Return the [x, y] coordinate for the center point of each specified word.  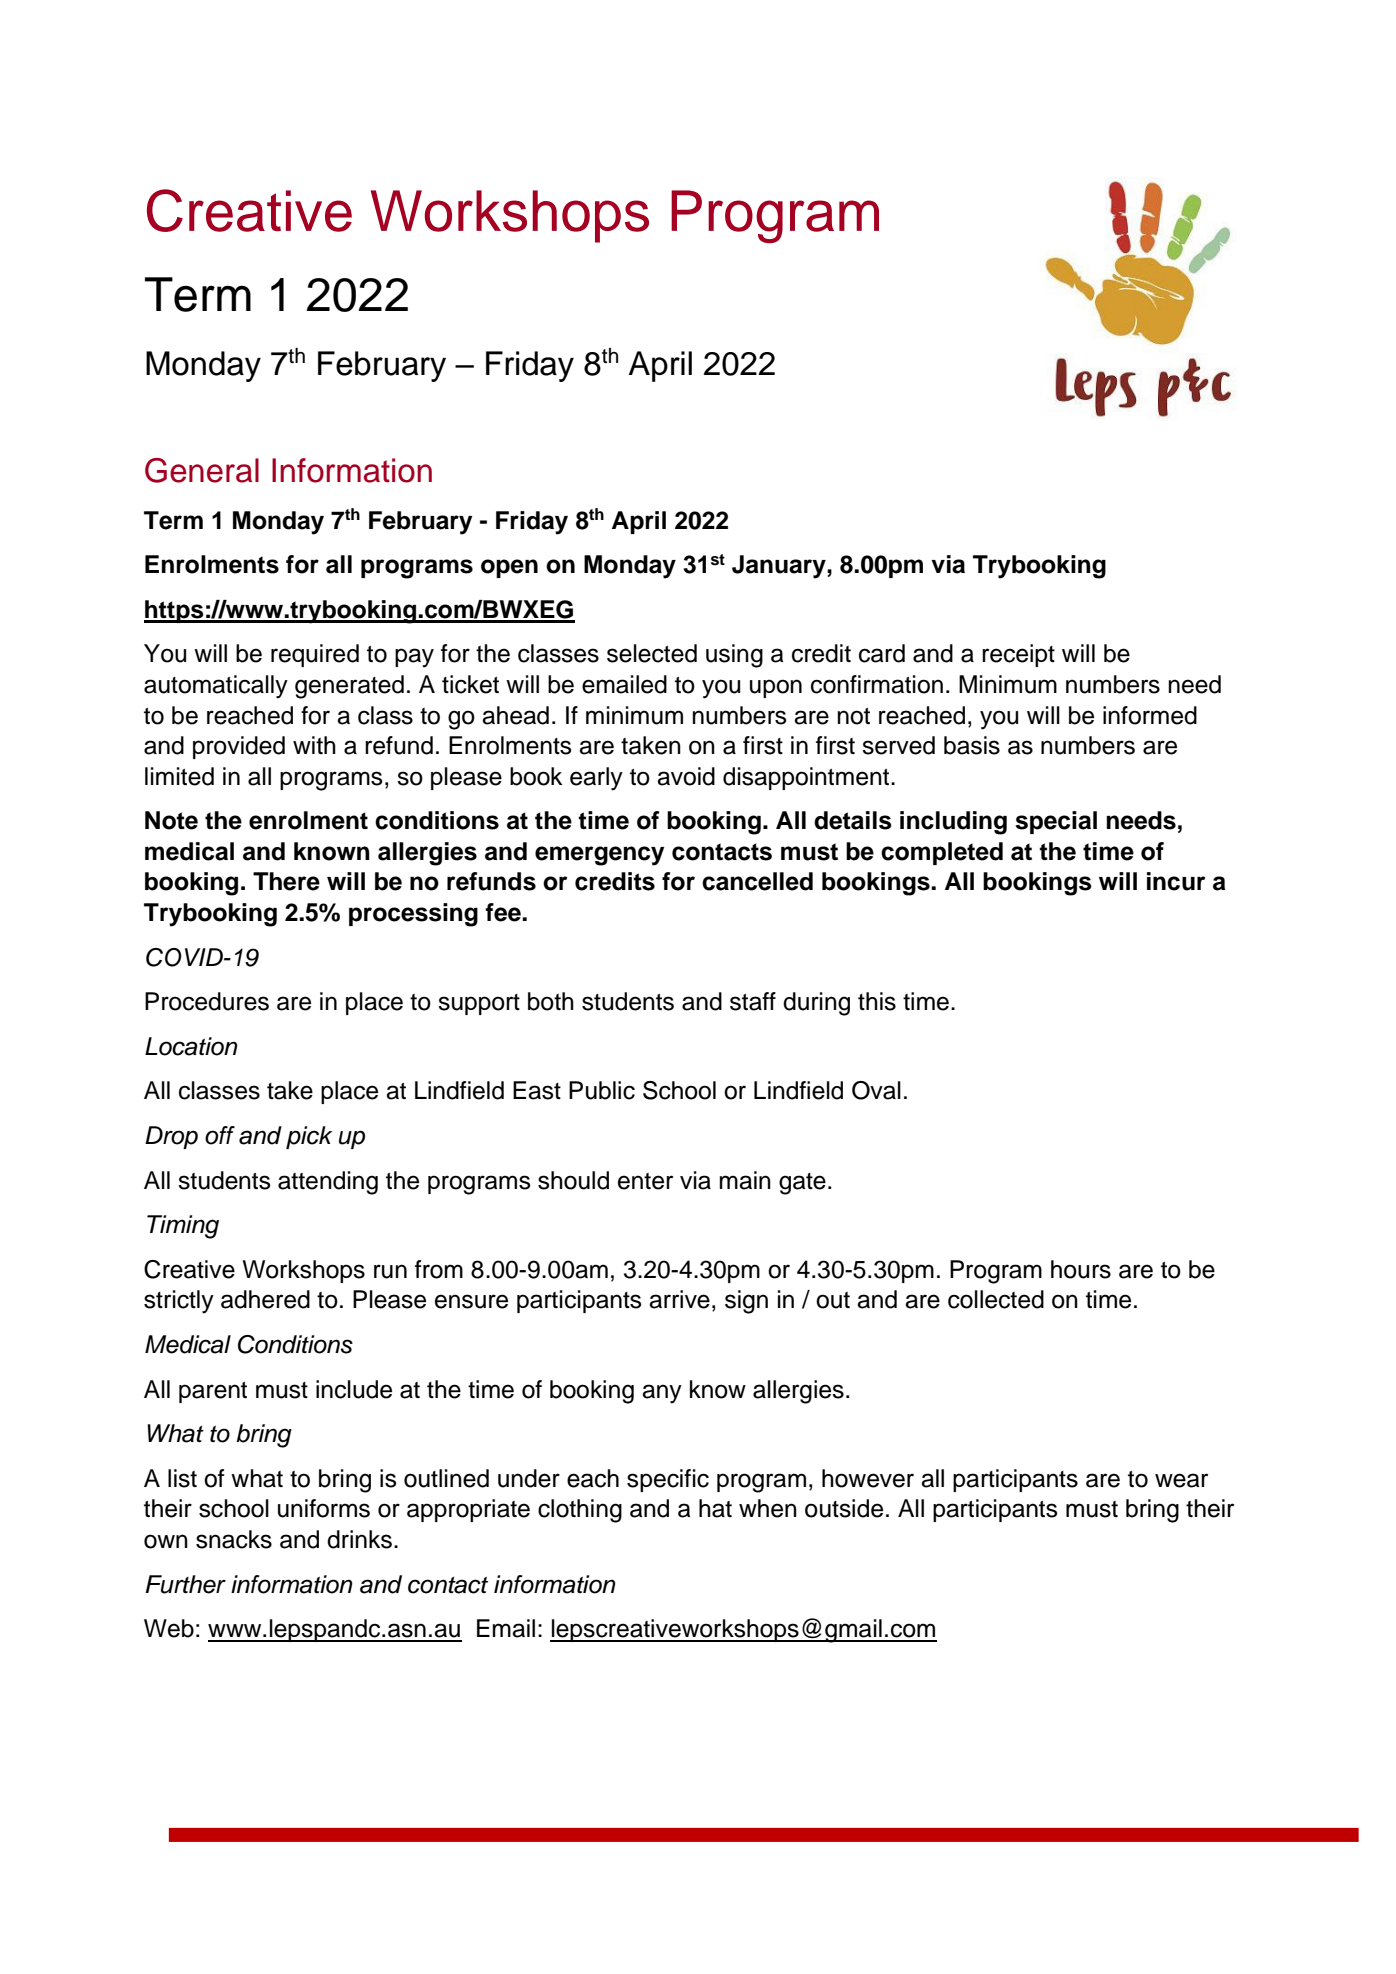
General [202, 470]
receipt [1018, 655]
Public [602, 1090]
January [780, 567]
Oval [876, 1090]
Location [191, 1046]
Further [185, 1584]
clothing [580, 1511]
